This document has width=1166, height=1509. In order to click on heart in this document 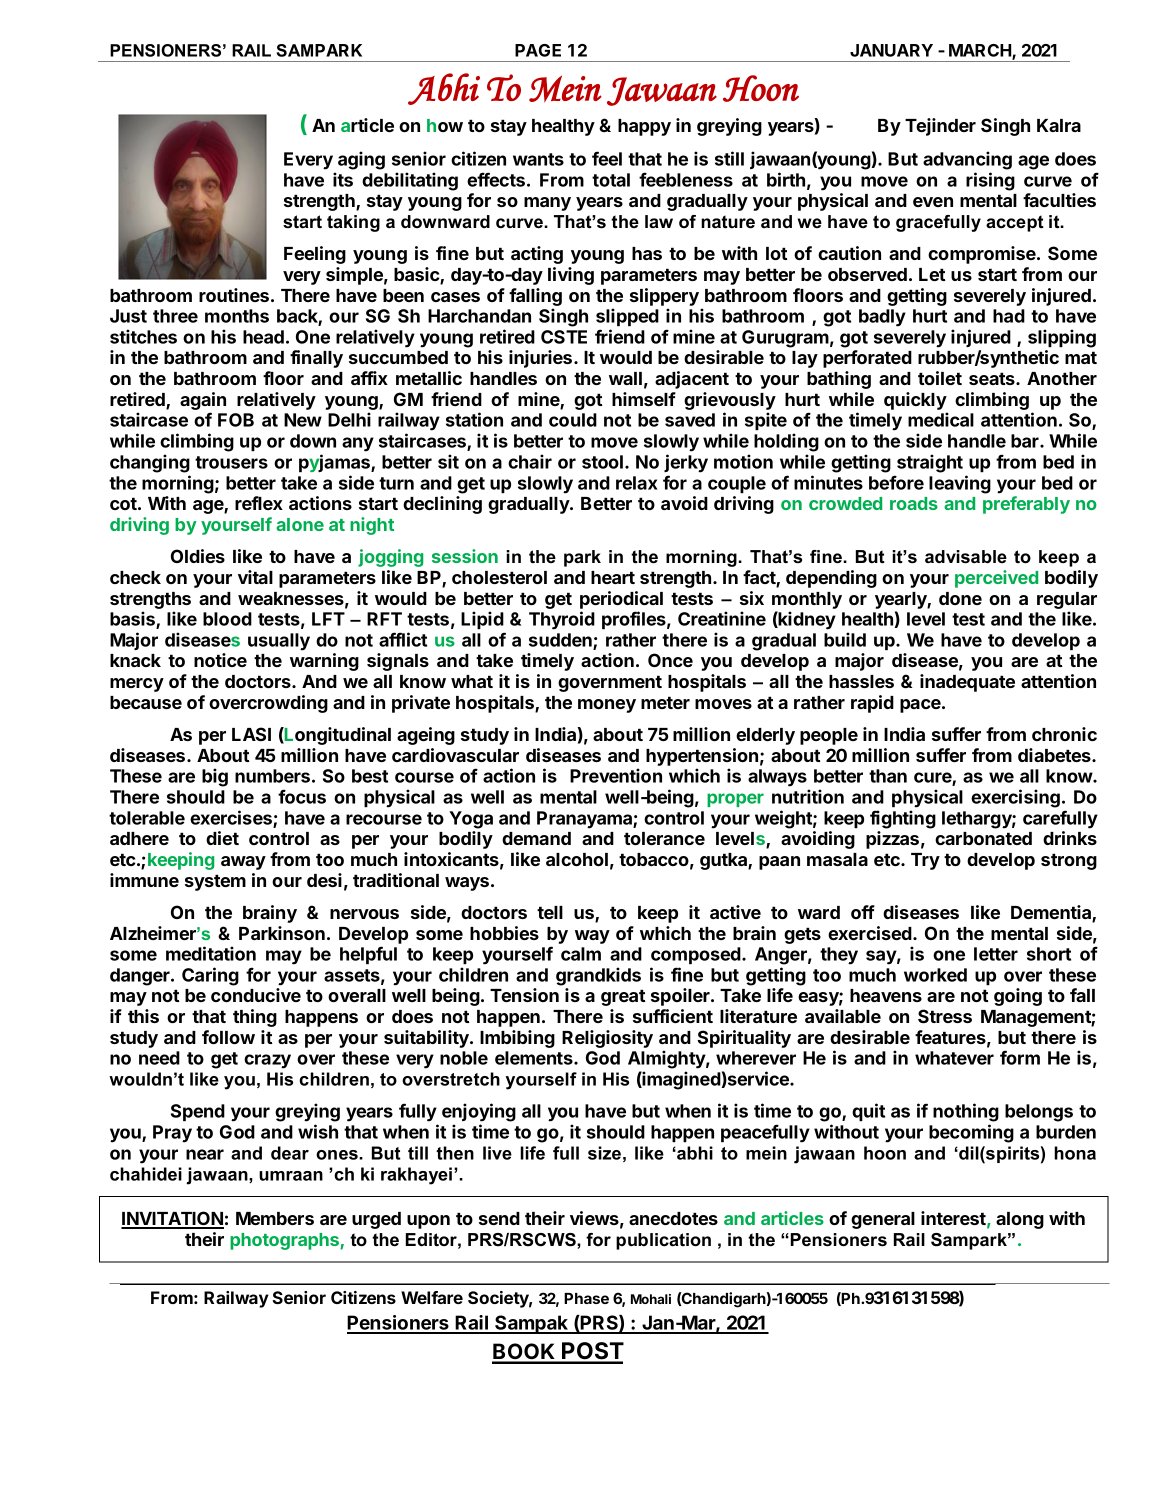, I will do `click(613, 577)`.
